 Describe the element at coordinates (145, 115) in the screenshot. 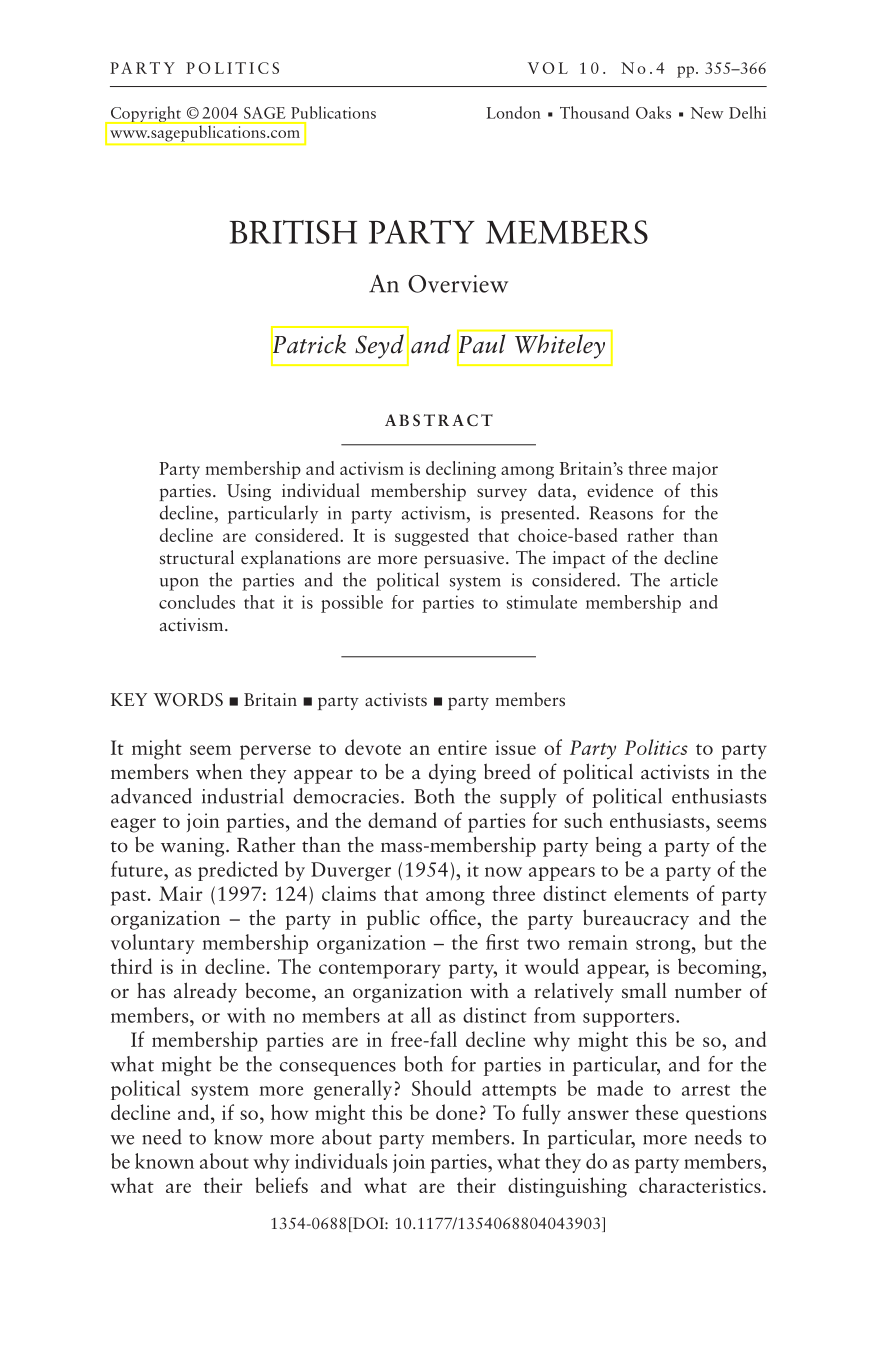

I see `Copyright` at that location.
